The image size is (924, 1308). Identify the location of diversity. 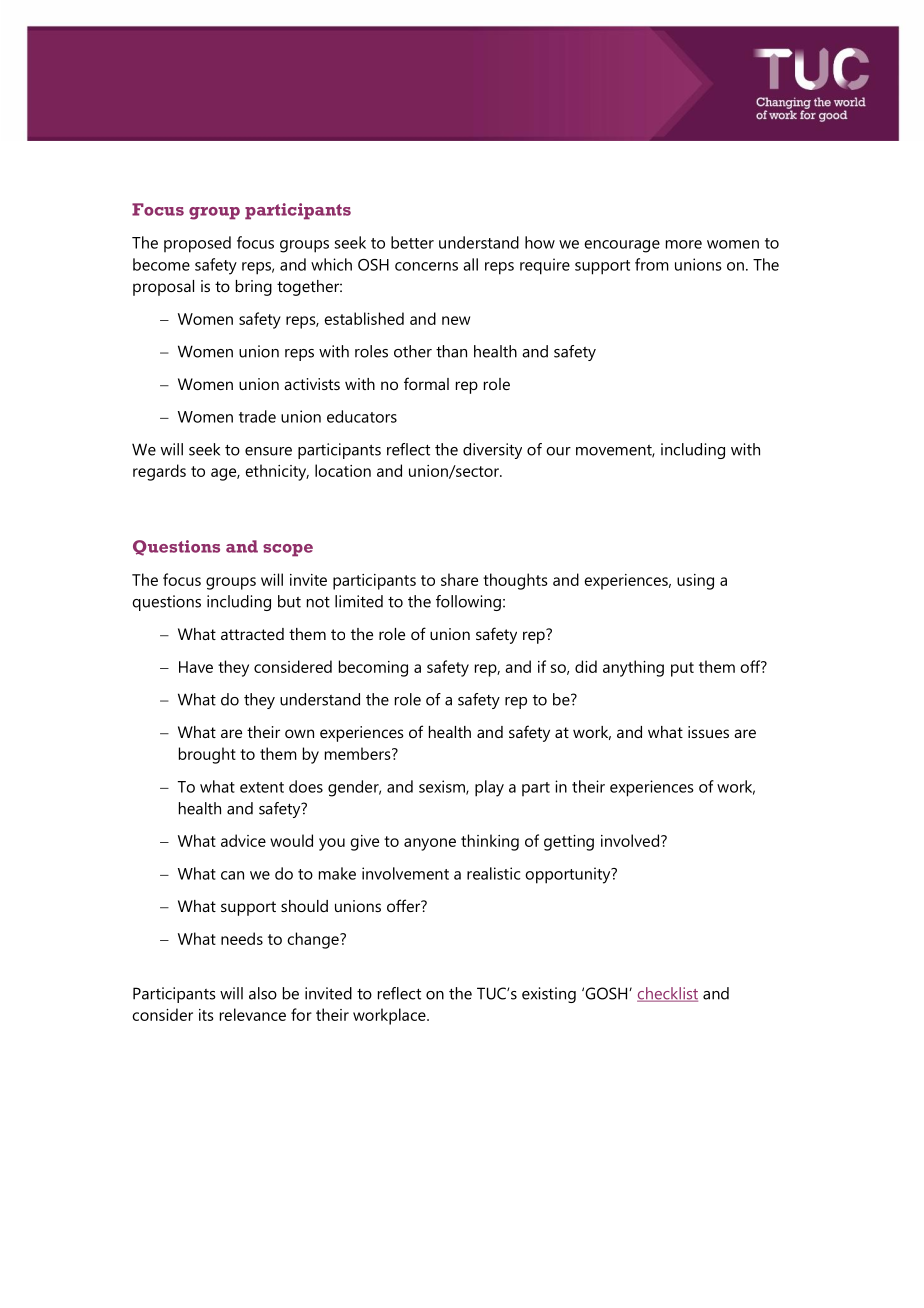
(492, 451).
